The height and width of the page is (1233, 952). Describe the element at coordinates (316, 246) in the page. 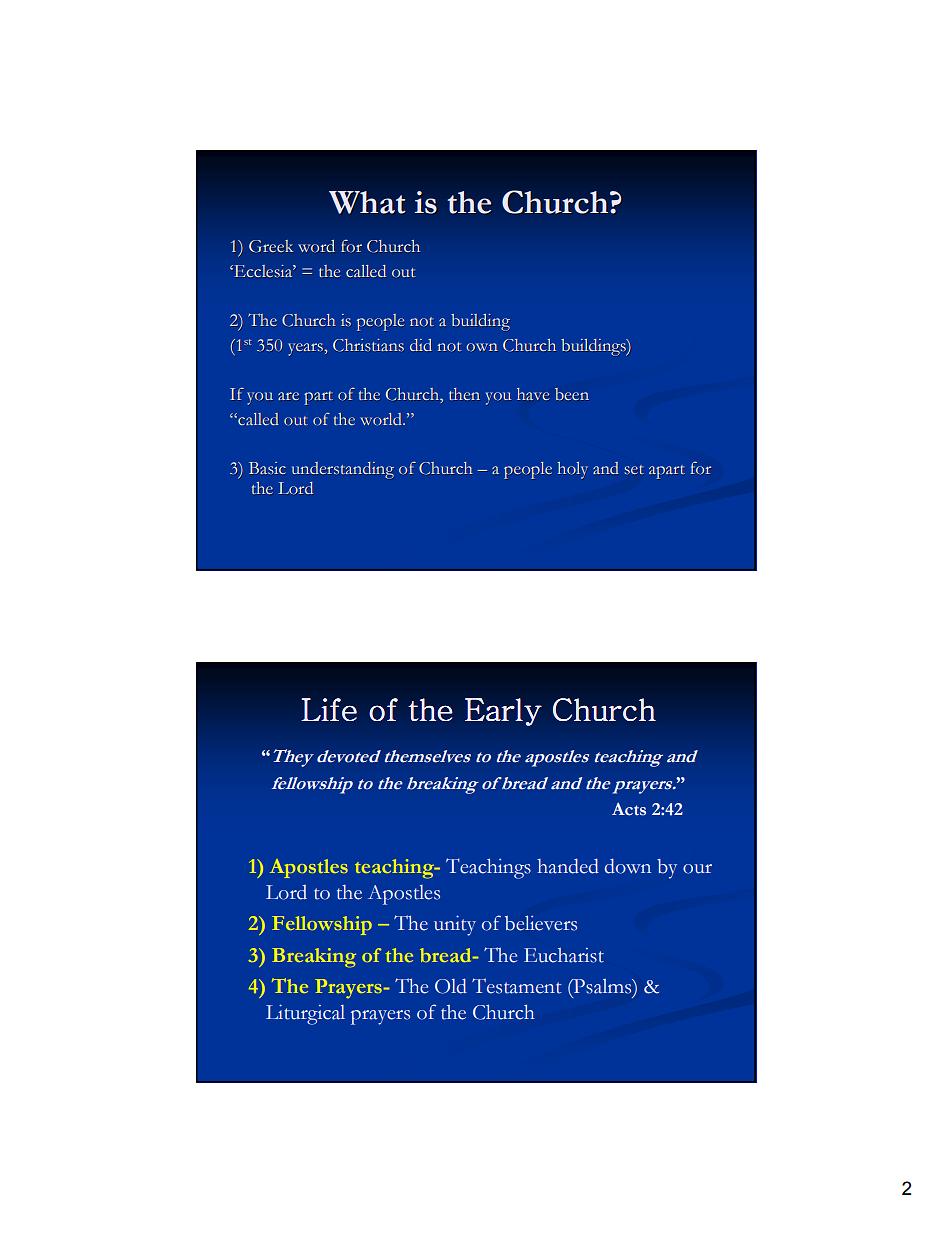

I see `word` at that location.
